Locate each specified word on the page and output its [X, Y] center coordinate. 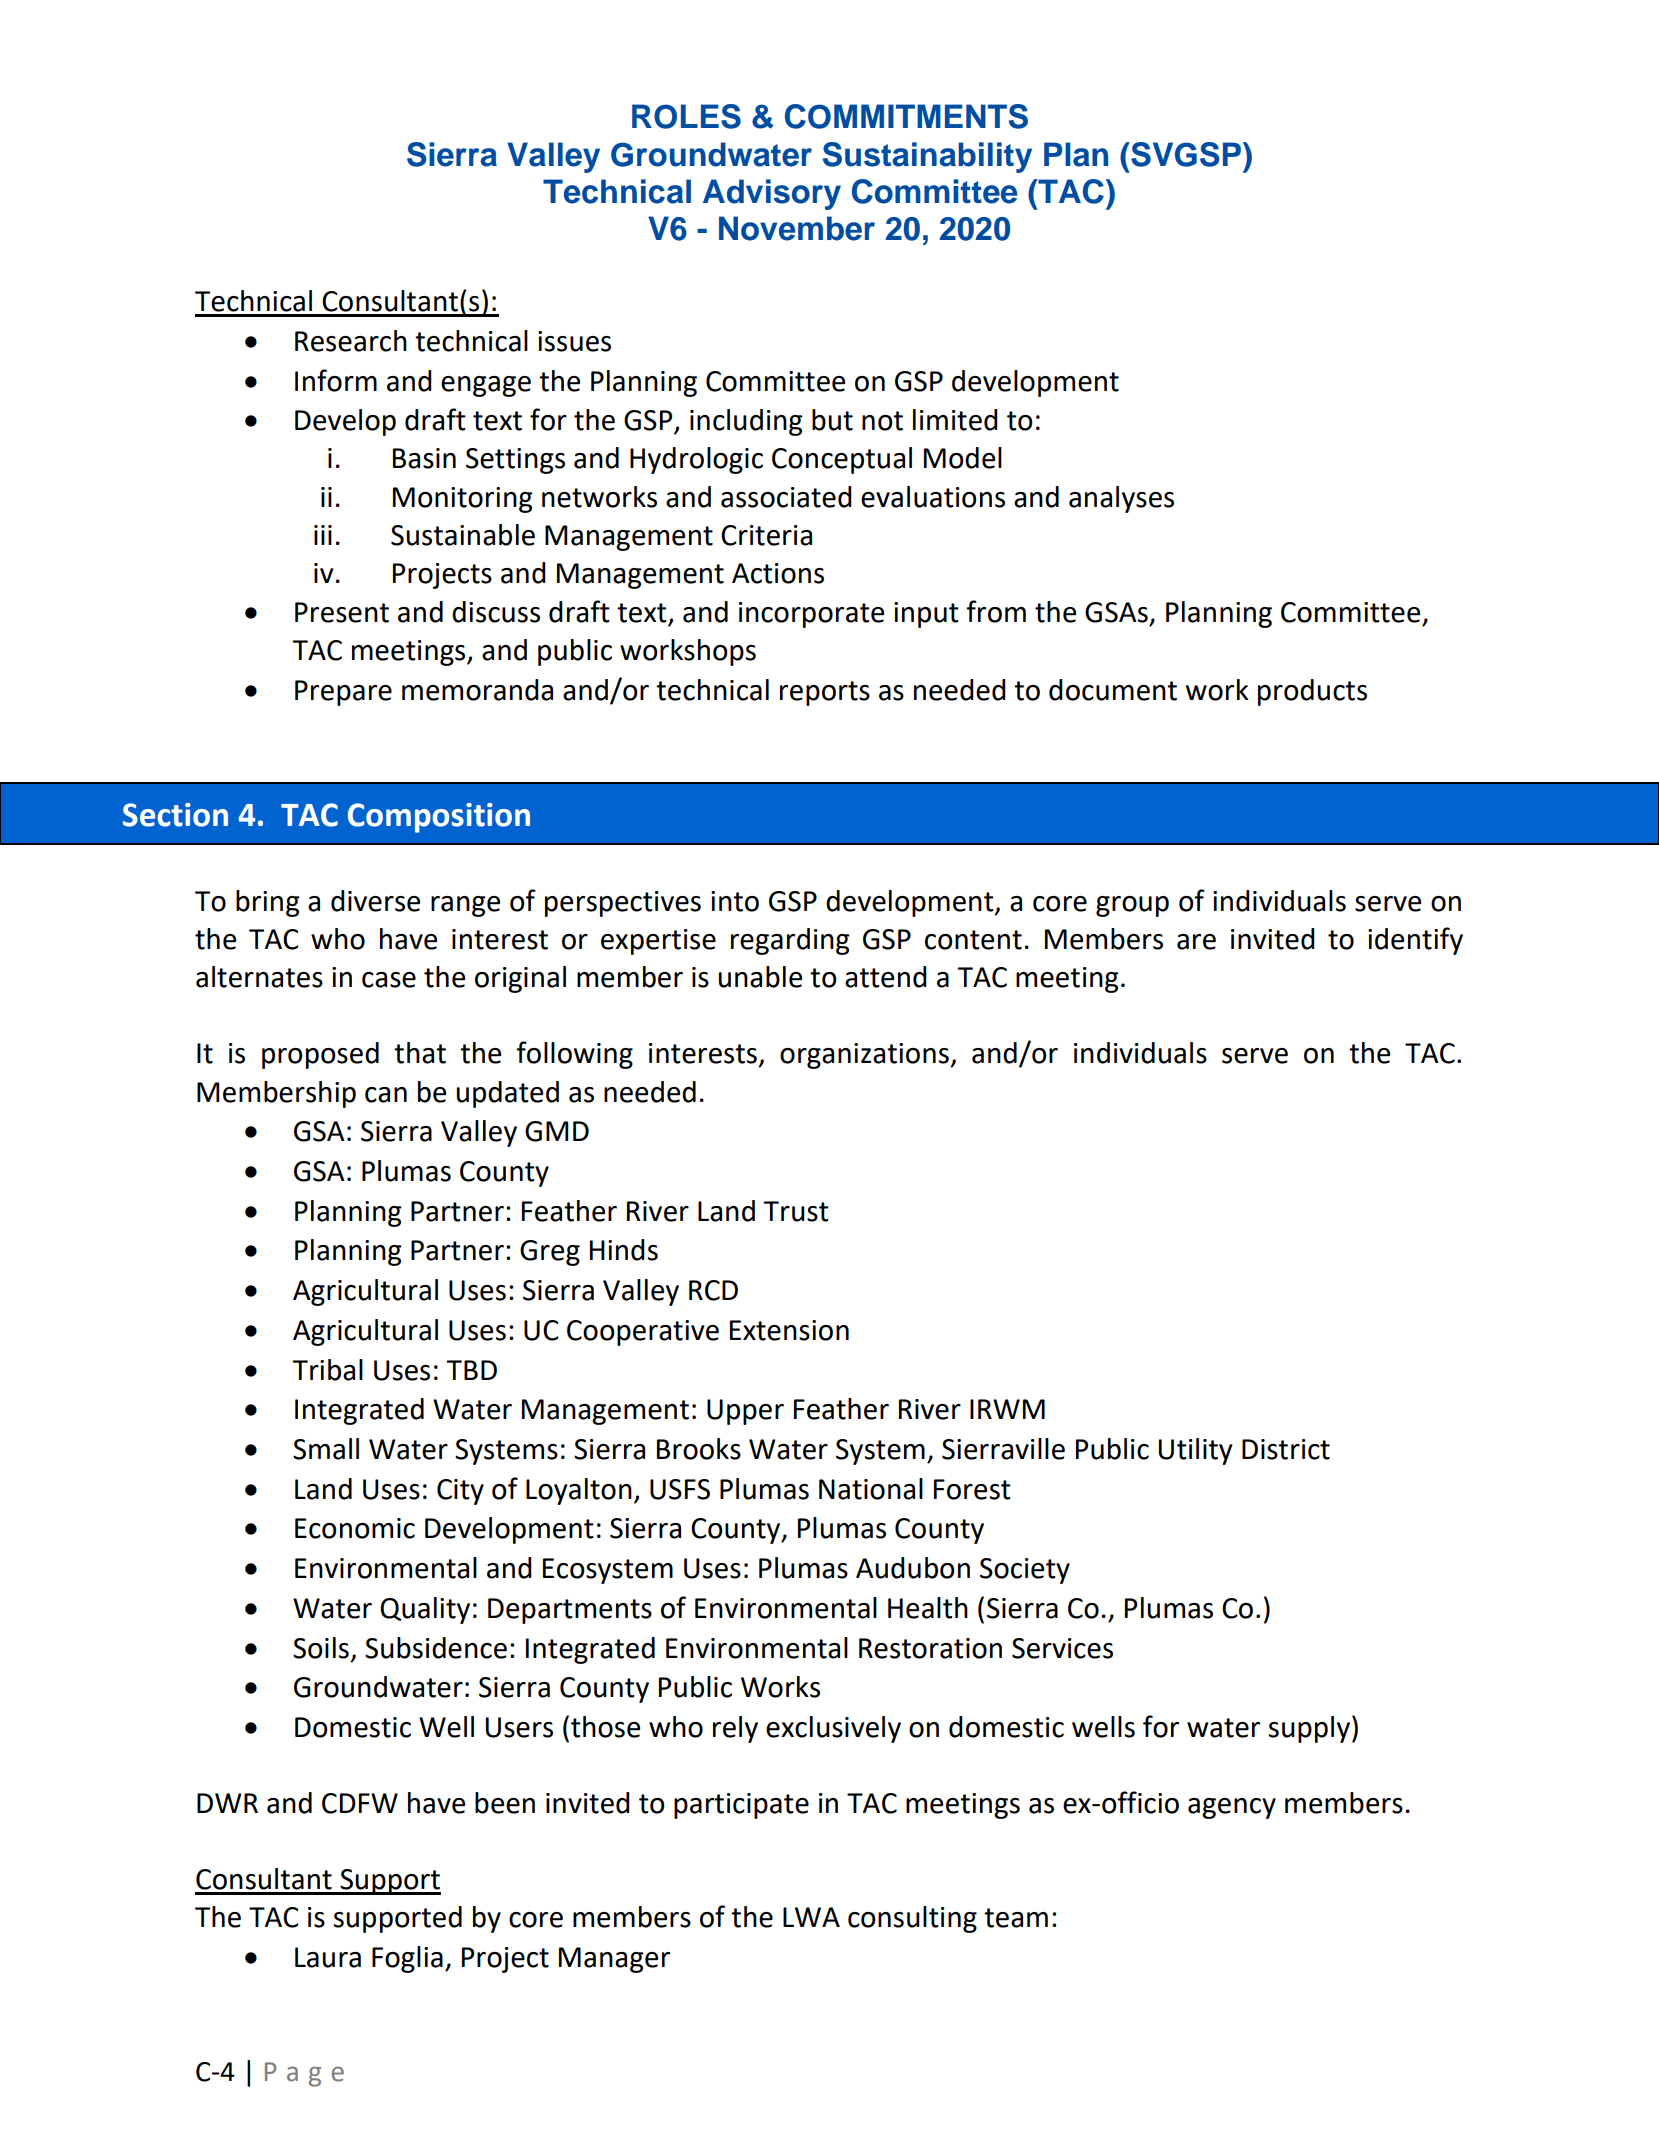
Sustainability [927, 157]
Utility [1196, 1451]
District [1286, 1449]
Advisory [772, 194]
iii [323, 535]
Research [351, 341]
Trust [796, 1211]
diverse [375, 901]
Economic [355, 1528]
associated [786, 497]
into [735, 901]
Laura [328, 1957]
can [386, 1095]
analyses [1121, 499]
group [1132, 906]
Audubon [913, 1568]
